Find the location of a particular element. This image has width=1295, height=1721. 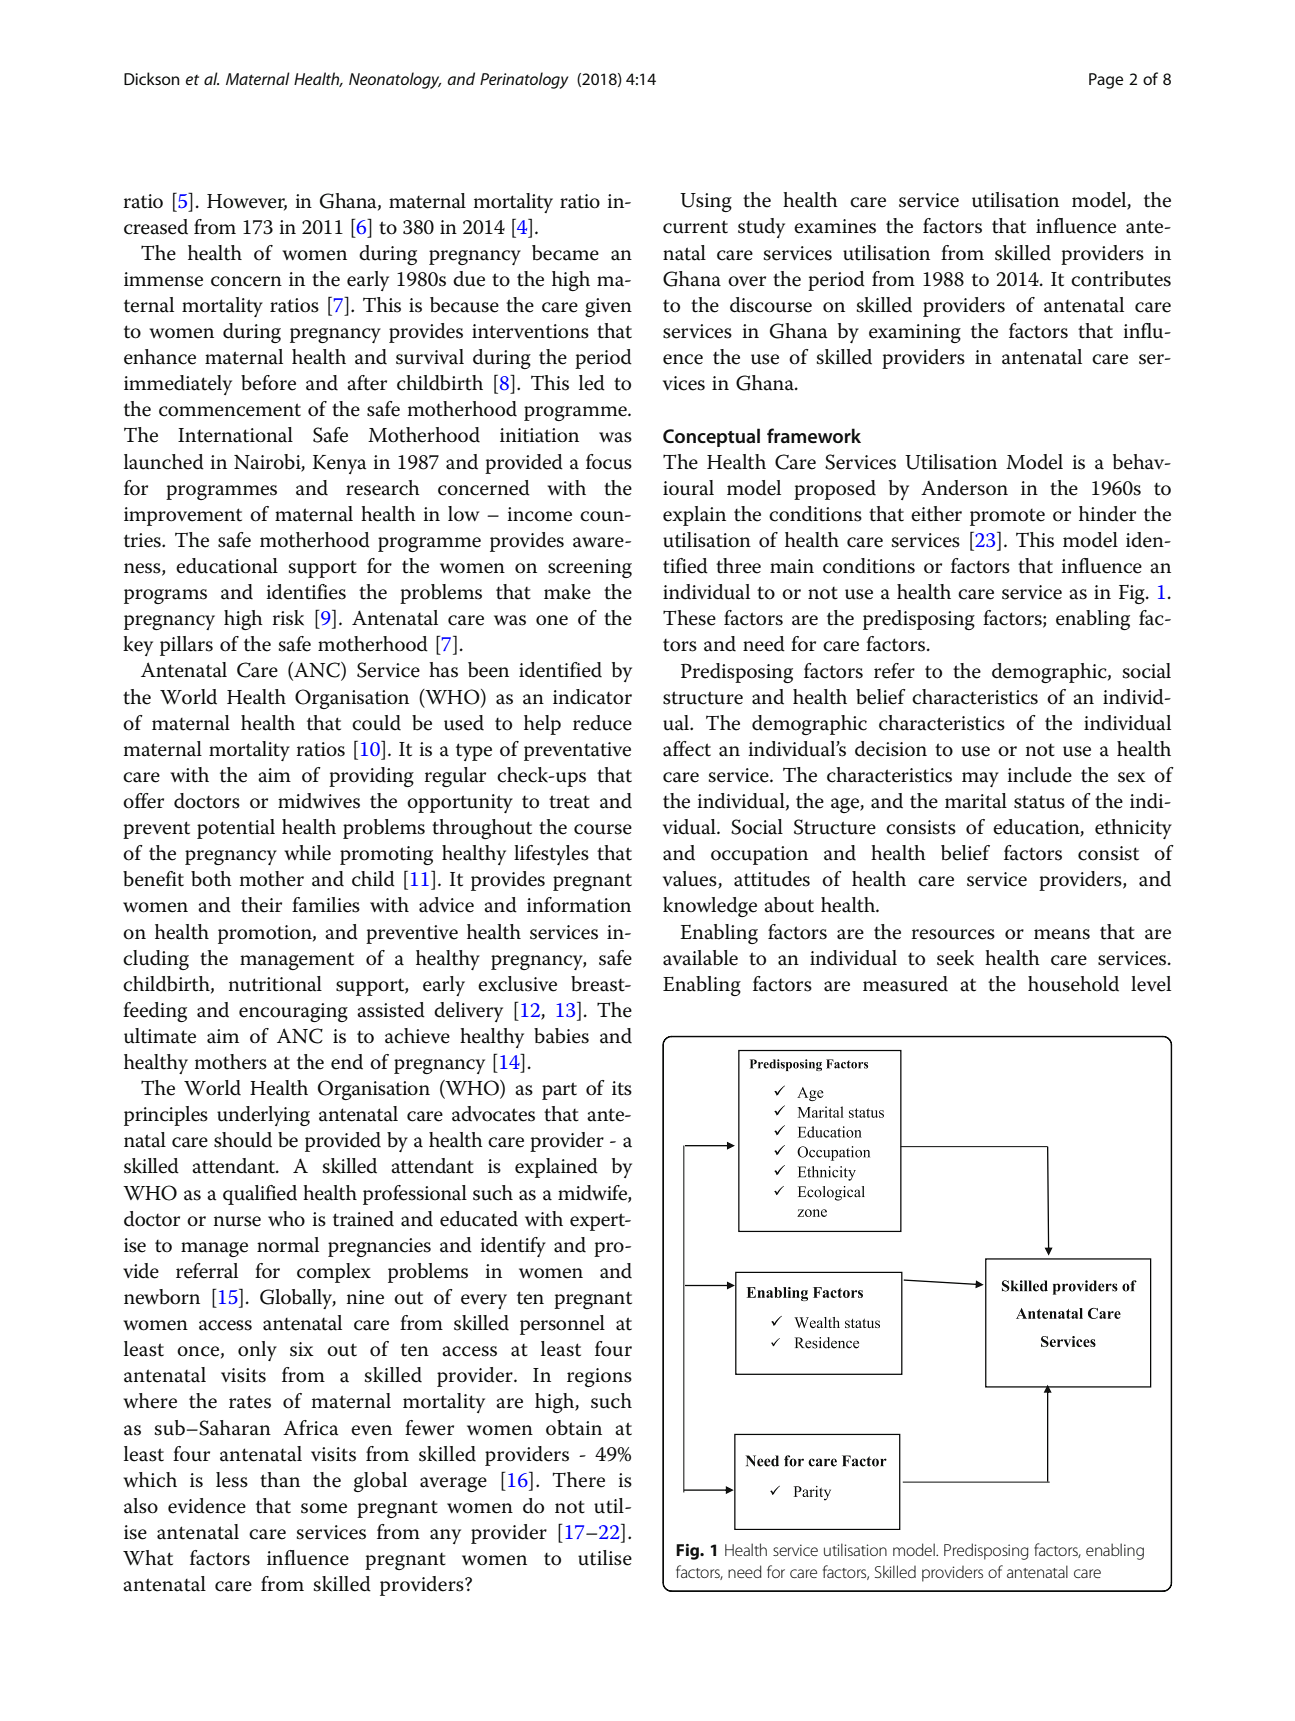

should is located at coordinates (243, 1140).
